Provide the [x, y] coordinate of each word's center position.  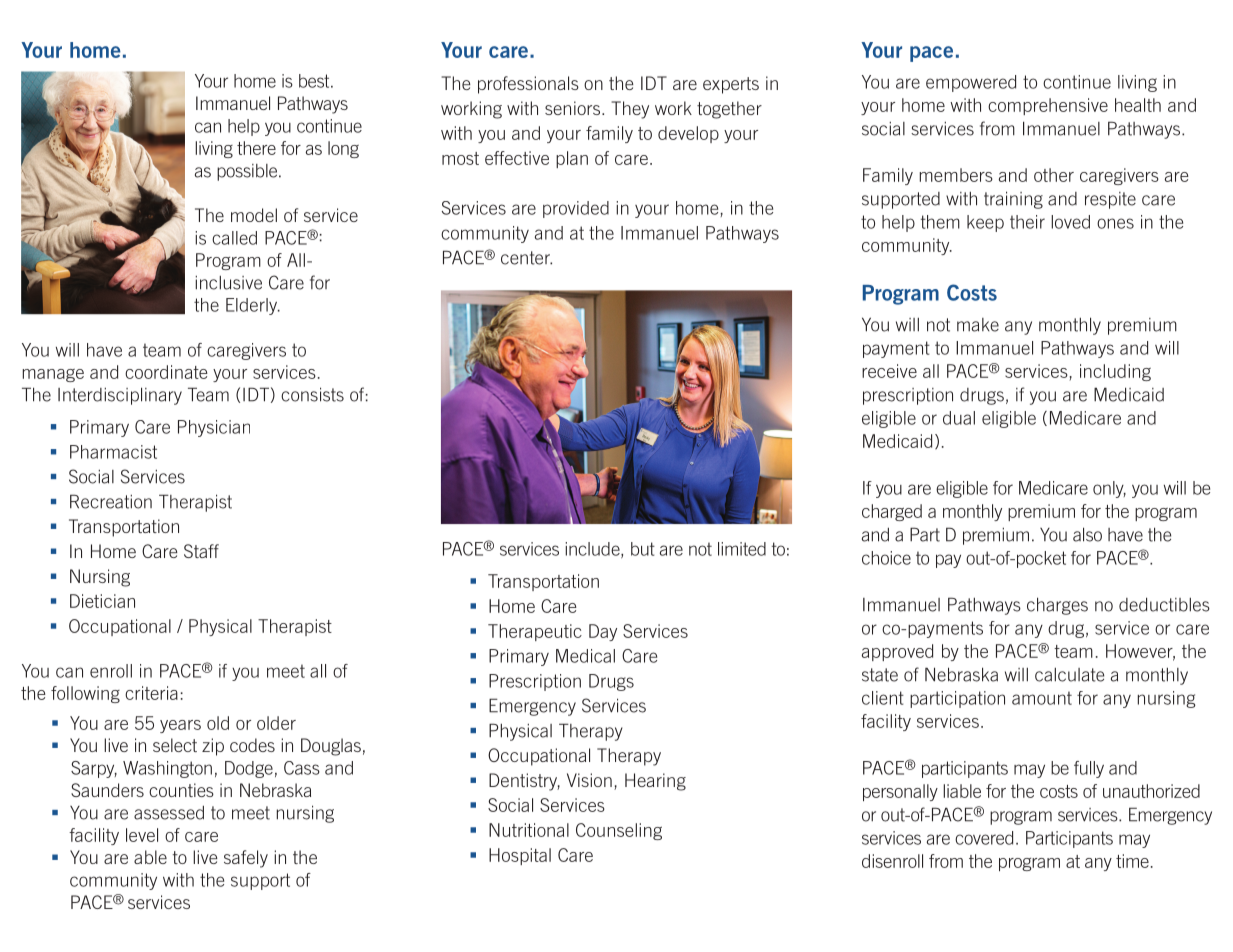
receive [889, 371]
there [256, 148]
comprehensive [1048, 106]
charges [1057, 606]
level [142, 835]
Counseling [619, 831]
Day [603, 632]
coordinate [166, 372]
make [978, 325]
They [630, 110]
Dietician [102, 601]
